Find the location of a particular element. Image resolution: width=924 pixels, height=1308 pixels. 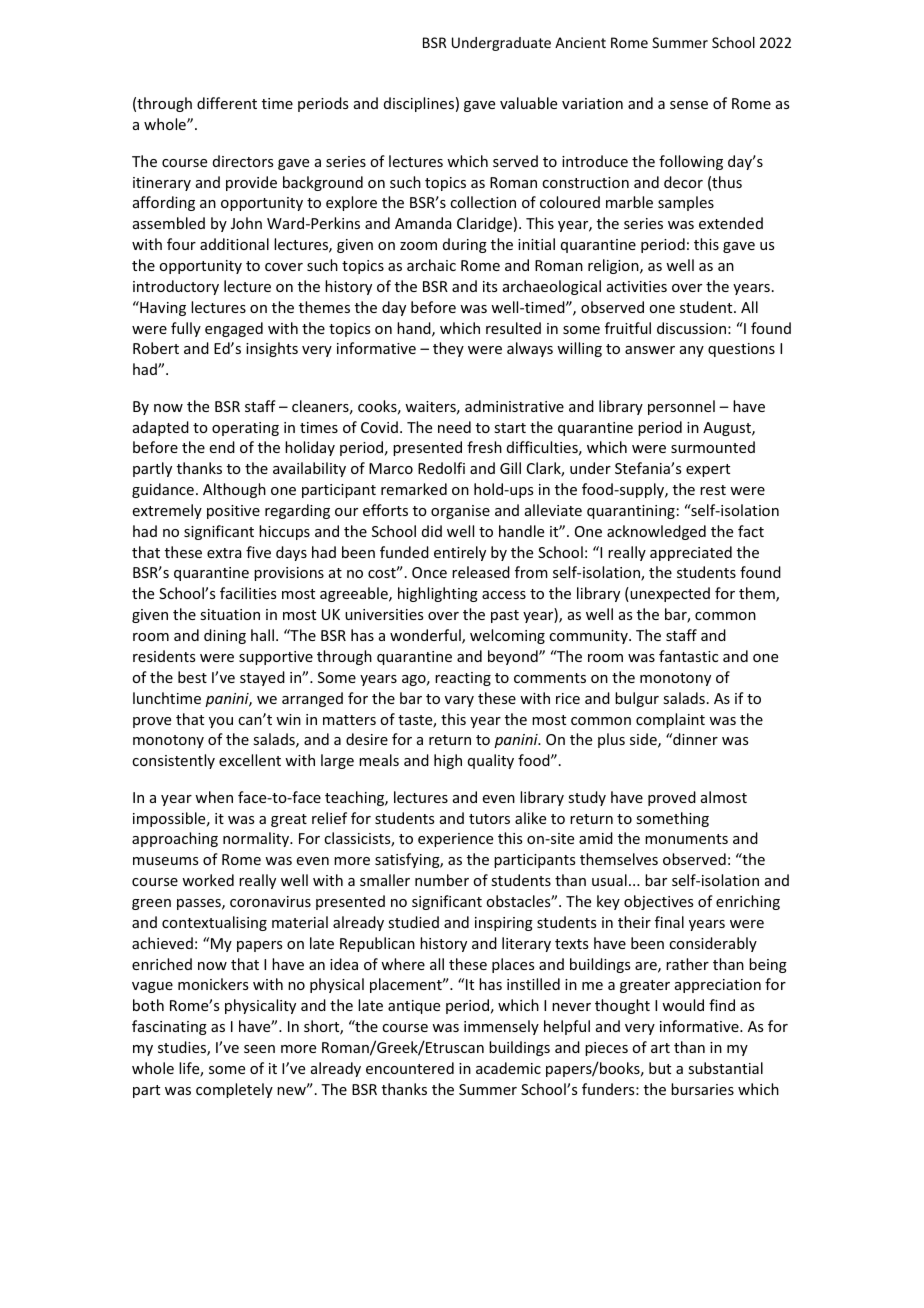

sense is located at coordinates (689, 105).
